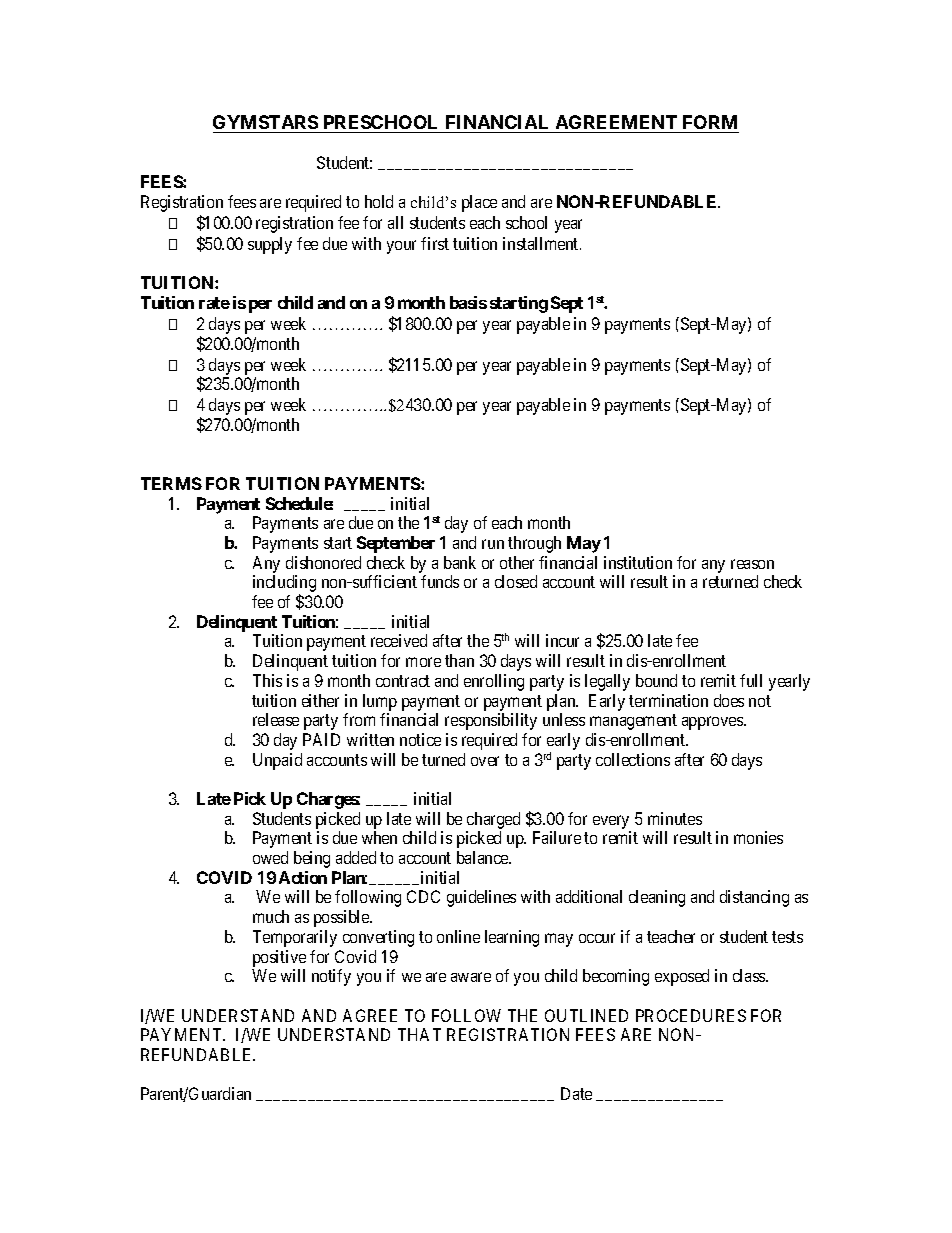 The height and width of the screenshot is (1233, 952). What do you see at coordinates (752, 564) in the screenshot?
I see `reason` at bounding box center [752, 564].
